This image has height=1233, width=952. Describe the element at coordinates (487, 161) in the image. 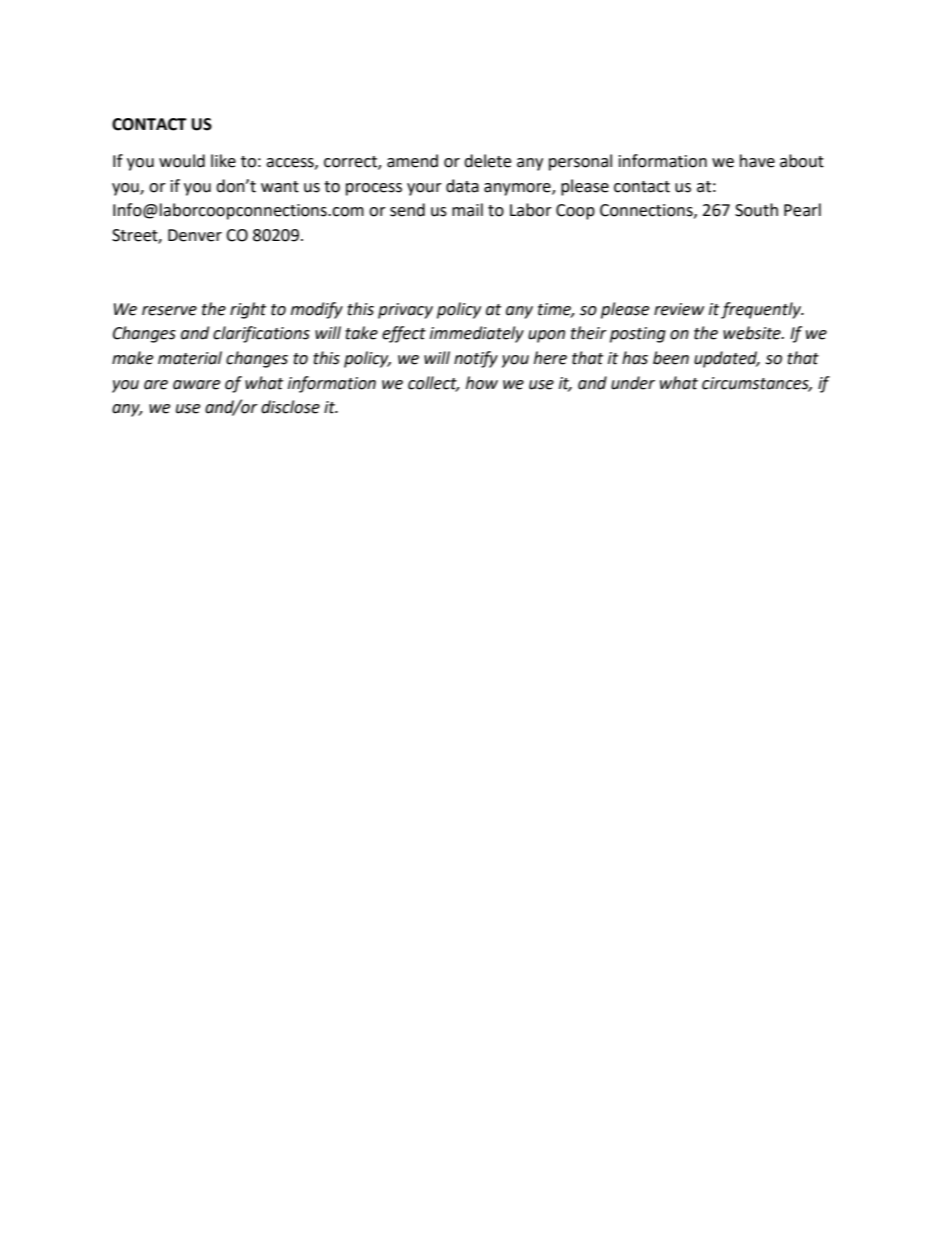

I see `delete` at that location.
